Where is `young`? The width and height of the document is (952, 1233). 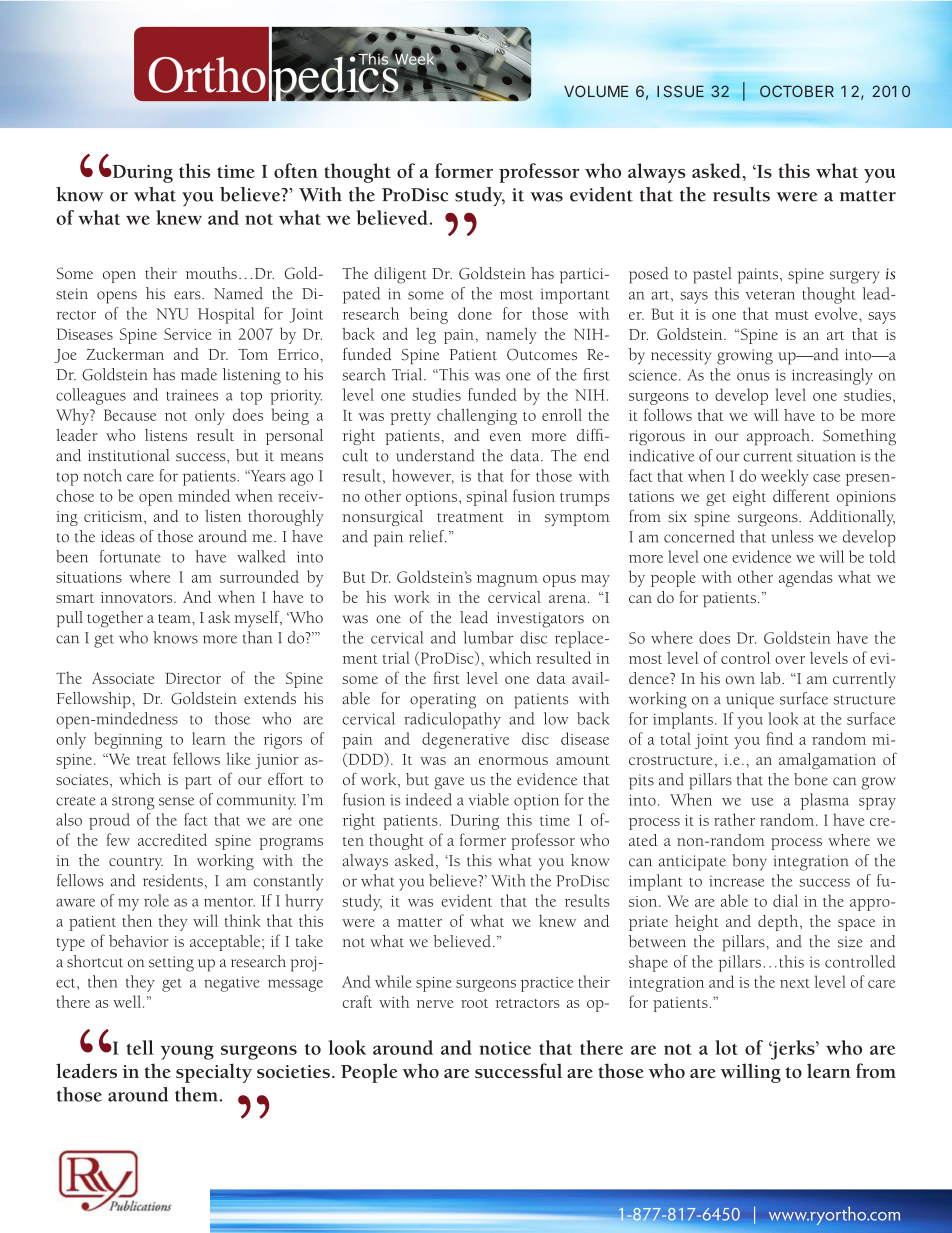
young is located at coordinates (187, 1052).
